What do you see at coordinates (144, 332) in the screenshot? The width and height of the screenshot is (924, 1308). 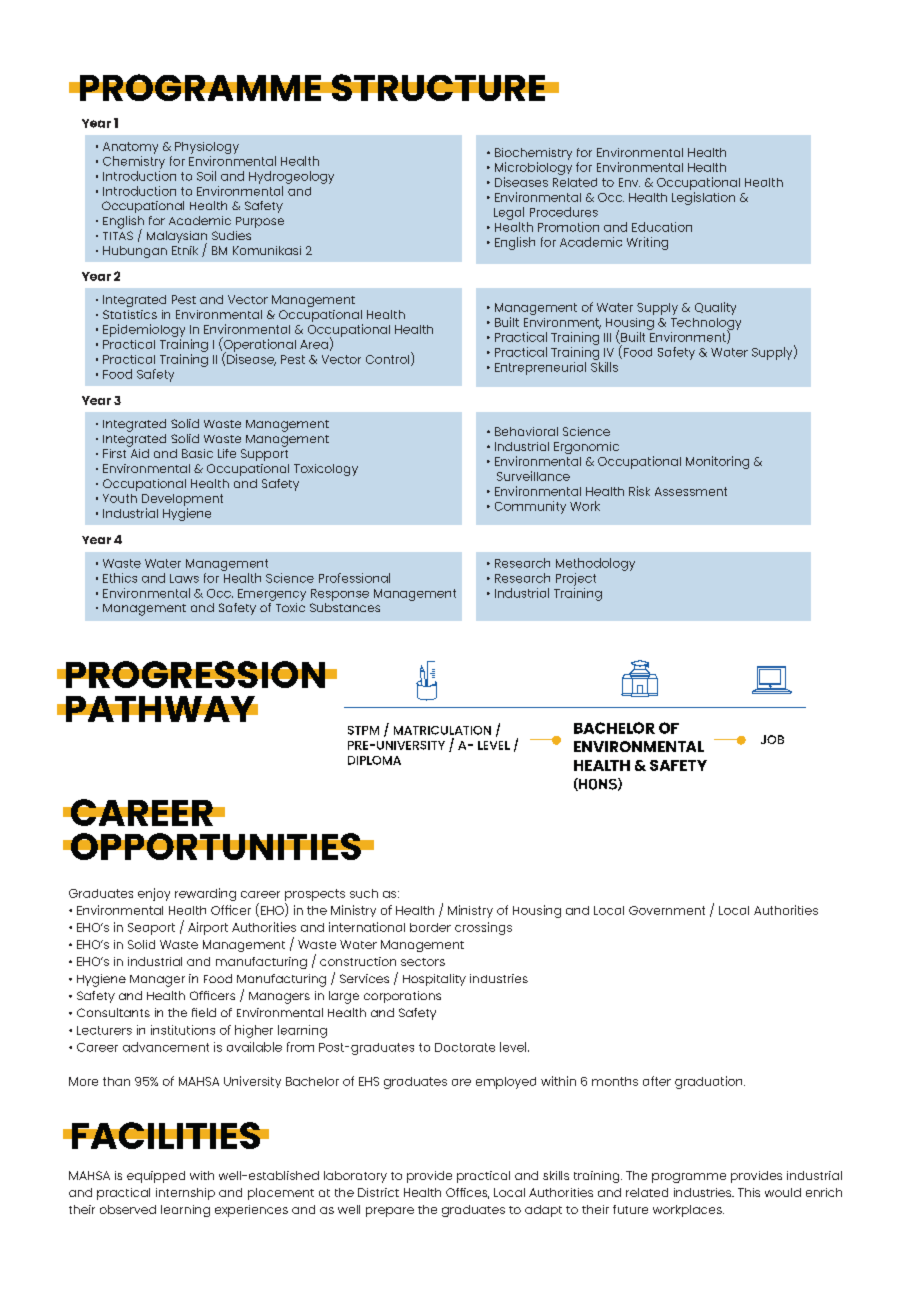 I see `Epidemiology` at bounding box center [144, 332].
